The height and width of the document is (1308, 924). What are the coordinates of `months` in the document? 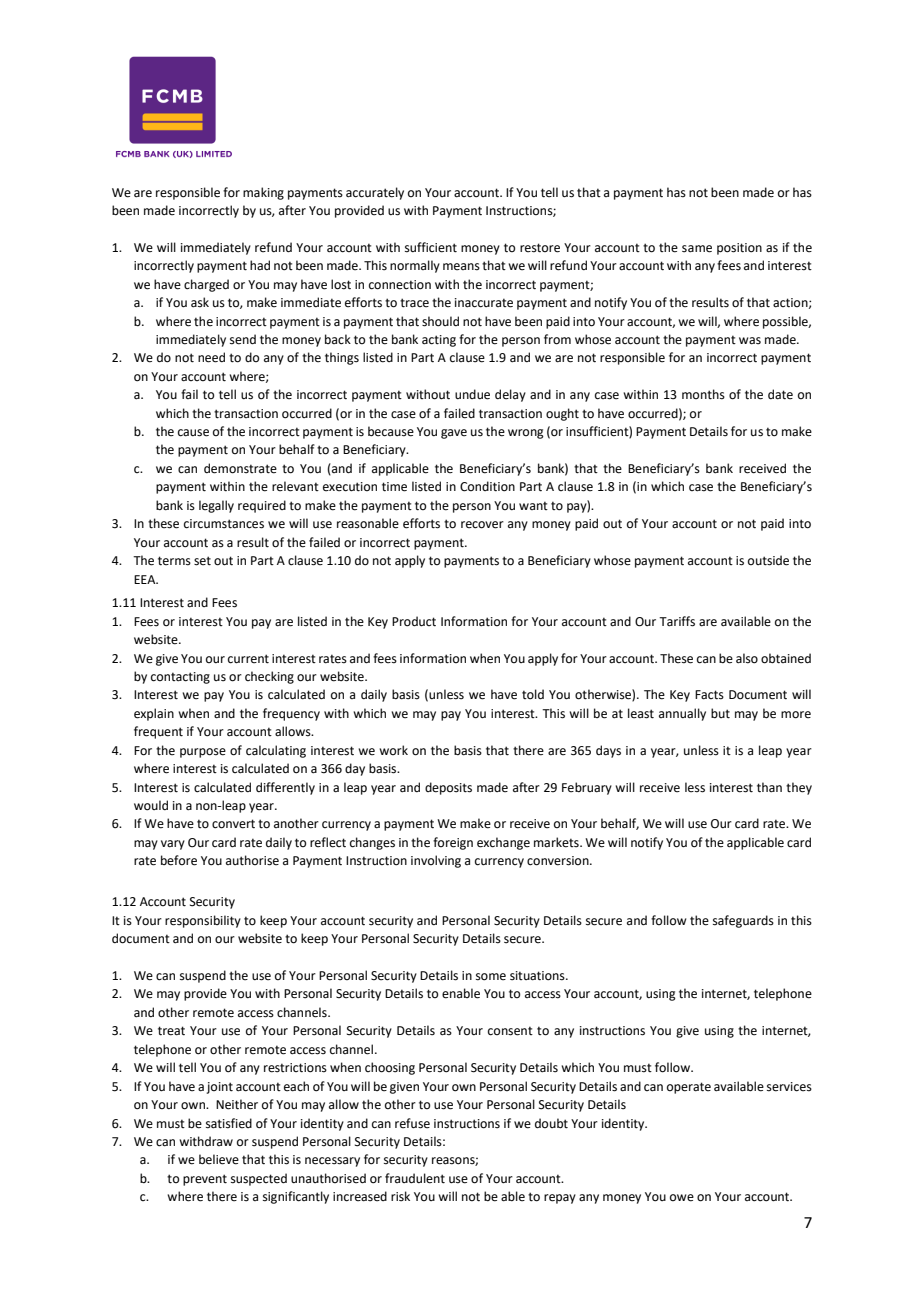 It's located at (703, 394).
